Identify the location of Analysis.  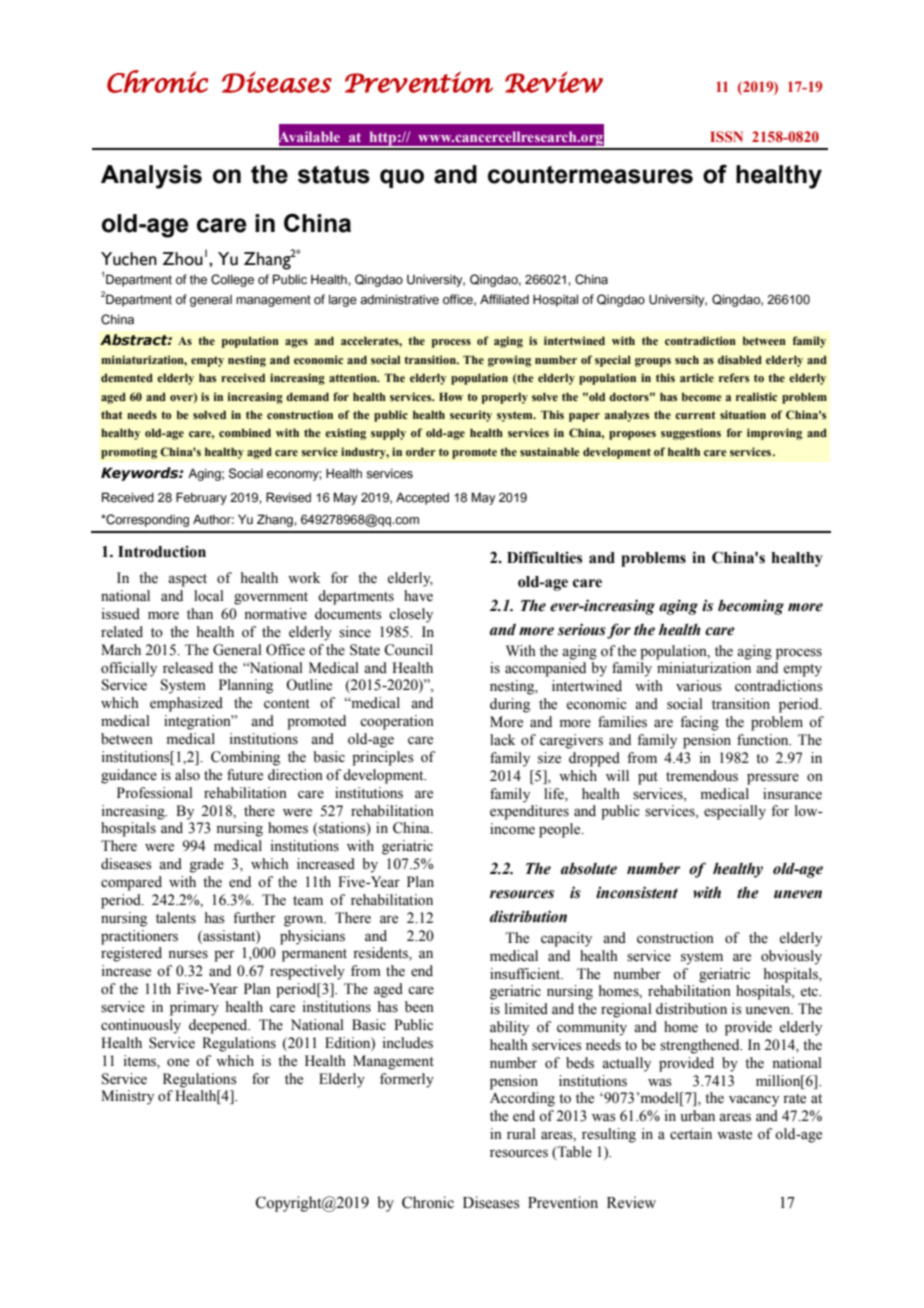
(151, 177).
